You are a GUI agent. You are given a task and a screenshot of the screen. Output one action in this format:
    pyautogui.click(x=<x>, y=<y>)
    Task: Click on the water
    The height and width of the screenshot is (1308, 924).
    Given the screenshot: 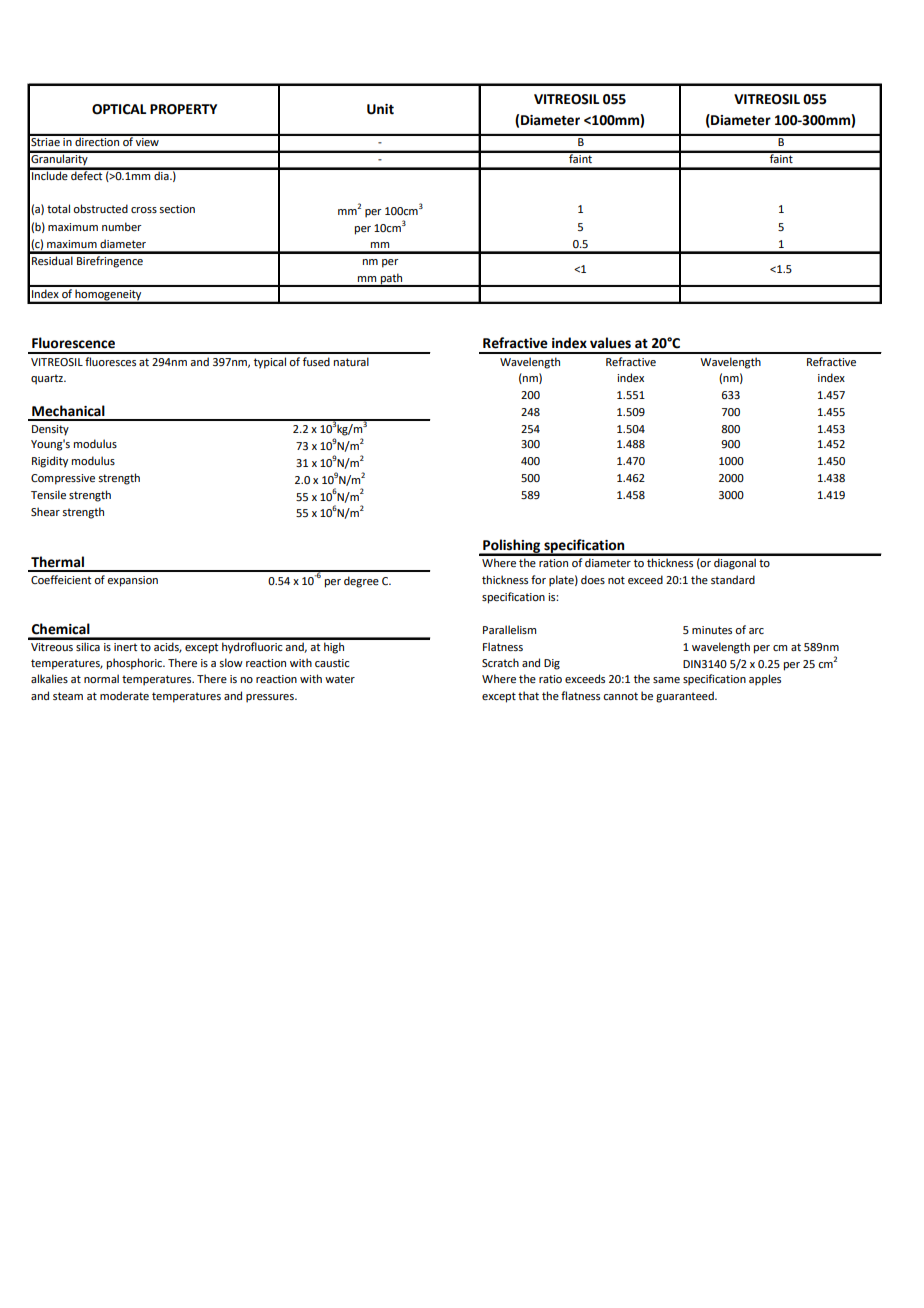 What is the action you would take?
    pyautogui.click(x=340, y=679)
